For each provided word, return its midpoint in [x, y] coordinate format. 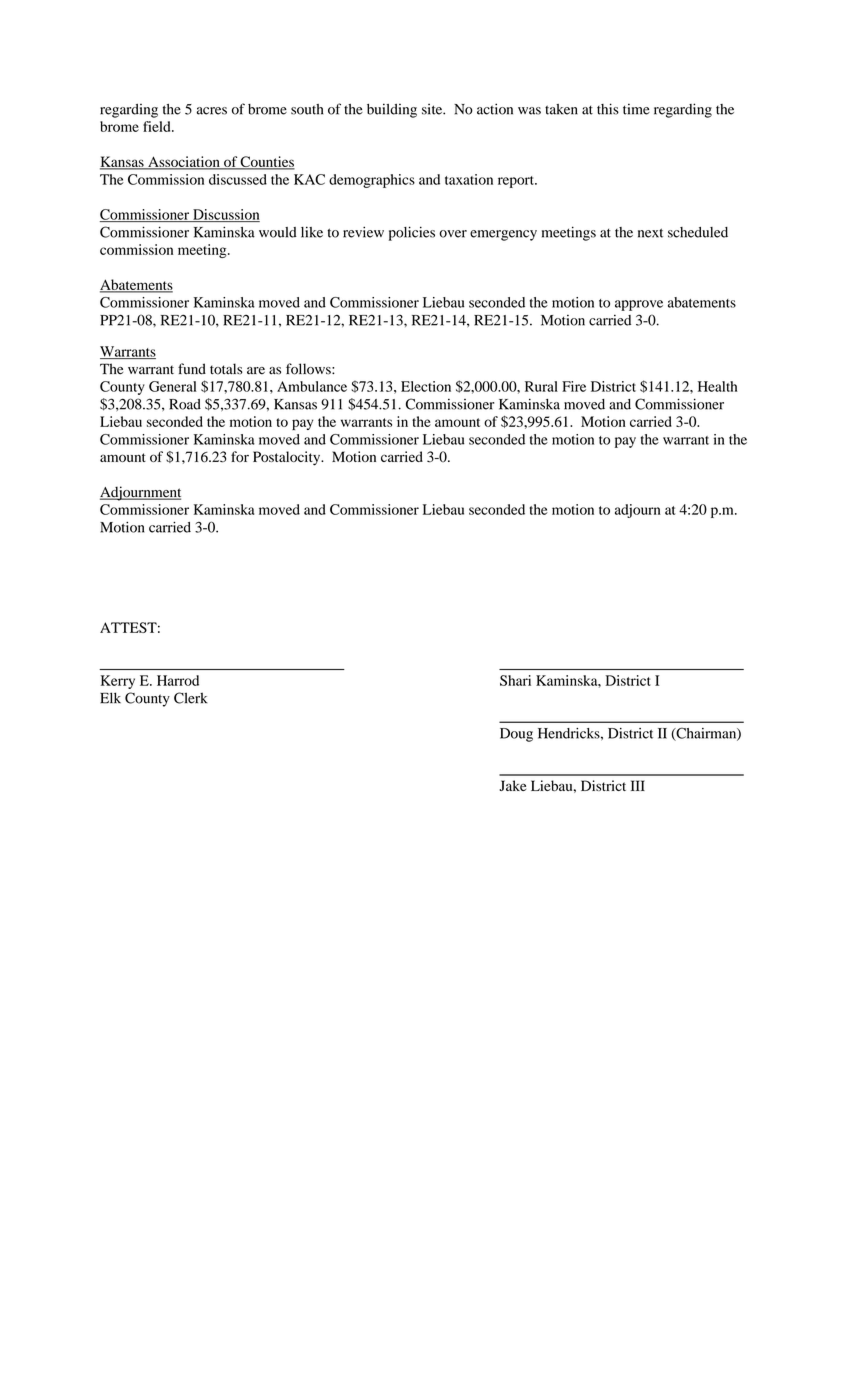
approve [639, 305]
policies [412, 233]
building [392, 110]
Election [426, 386]
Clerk [190, 698]
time [636, 109]
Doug [516, 735]
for [240, 456]
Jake [512, 785]
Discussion [225, 215]
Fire [574, 386]
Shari [515, 680]
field [158, 126]
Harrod [178, 680]
